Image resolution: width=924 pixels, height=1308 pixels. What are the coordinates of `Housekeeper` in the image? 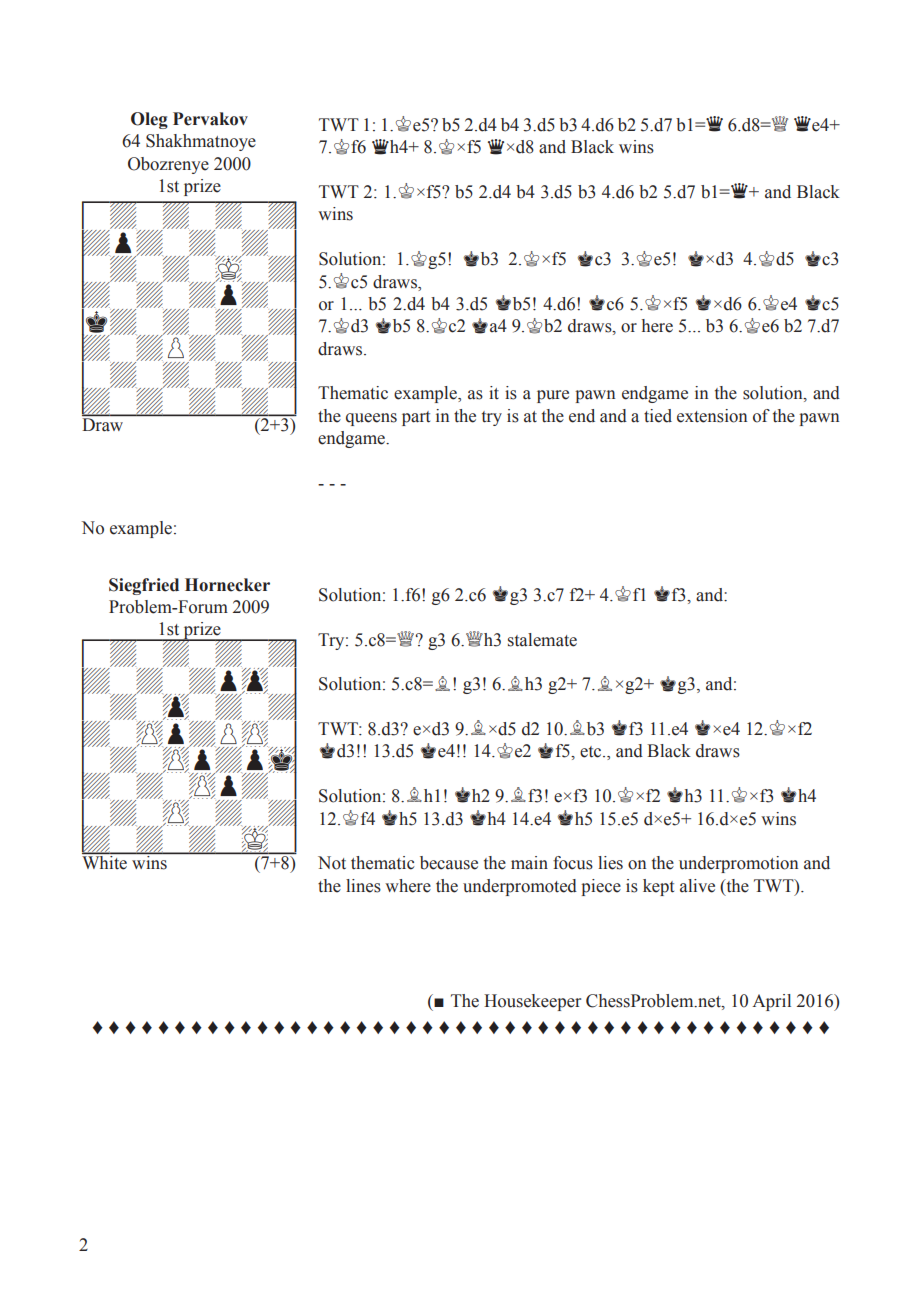 It's located at (532, 1002).
